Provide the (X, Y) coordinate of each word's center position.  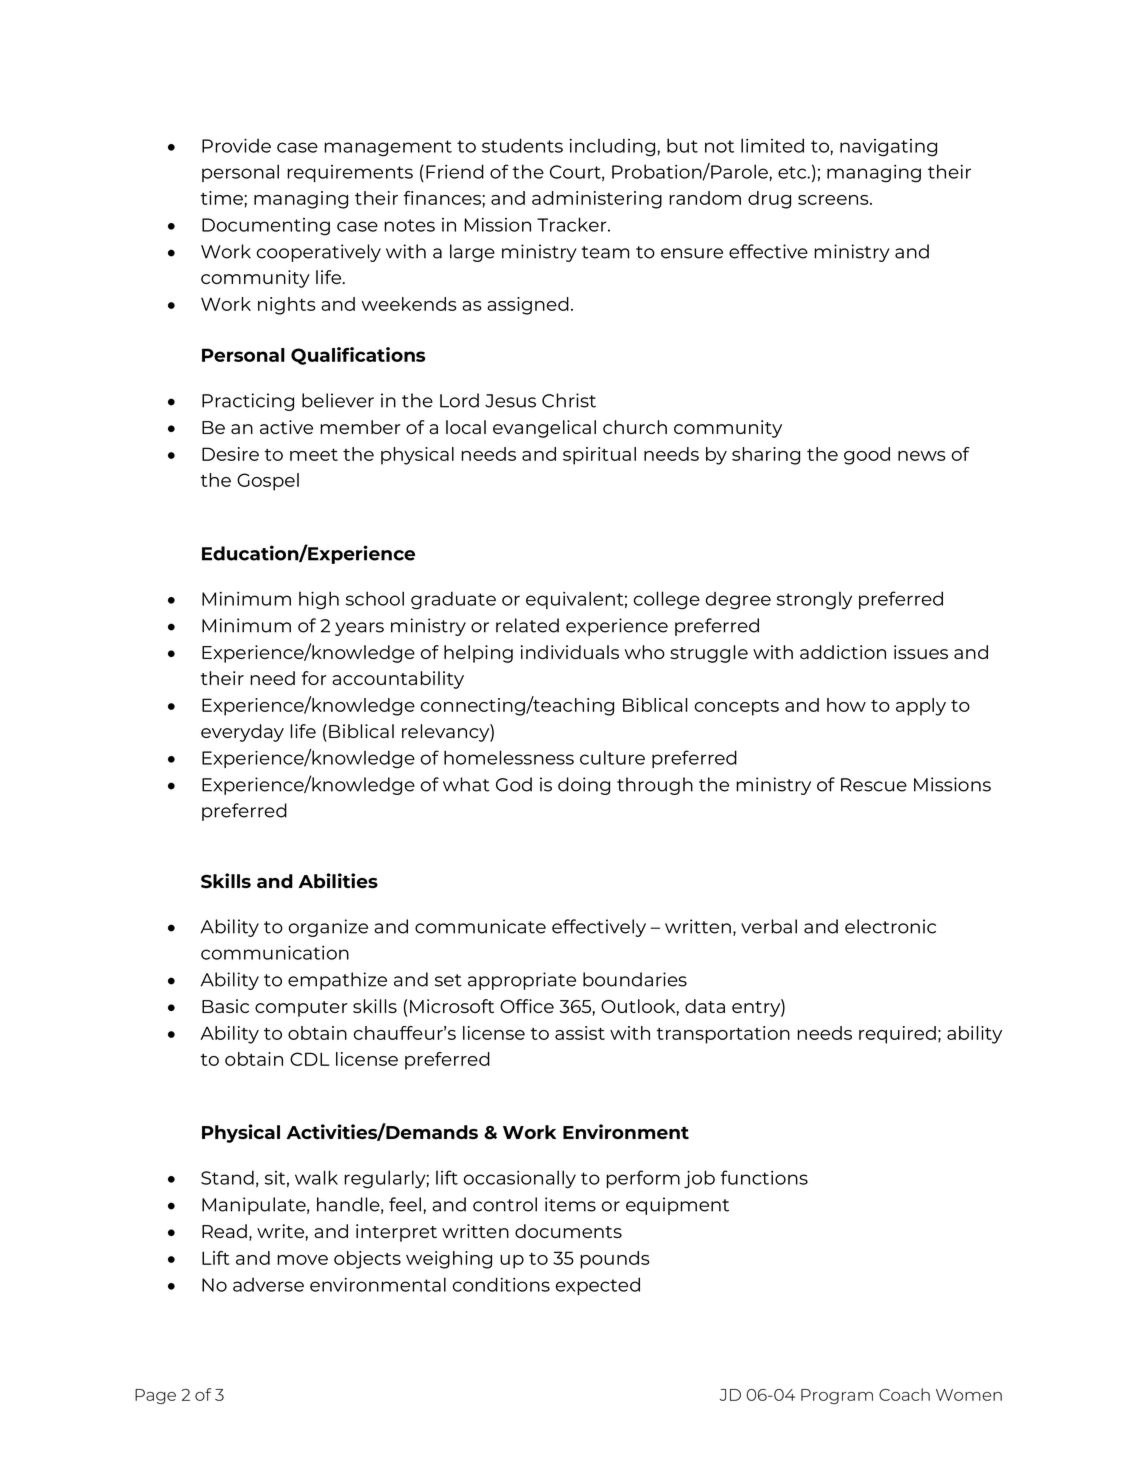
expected (598, 1286)
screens (834, 200)
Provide (236, 146)
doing (584, 786)
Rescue (874, 785)
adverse (268, 1285)
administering (597, 200)
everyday (242, 733)
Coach (904, 1394)
